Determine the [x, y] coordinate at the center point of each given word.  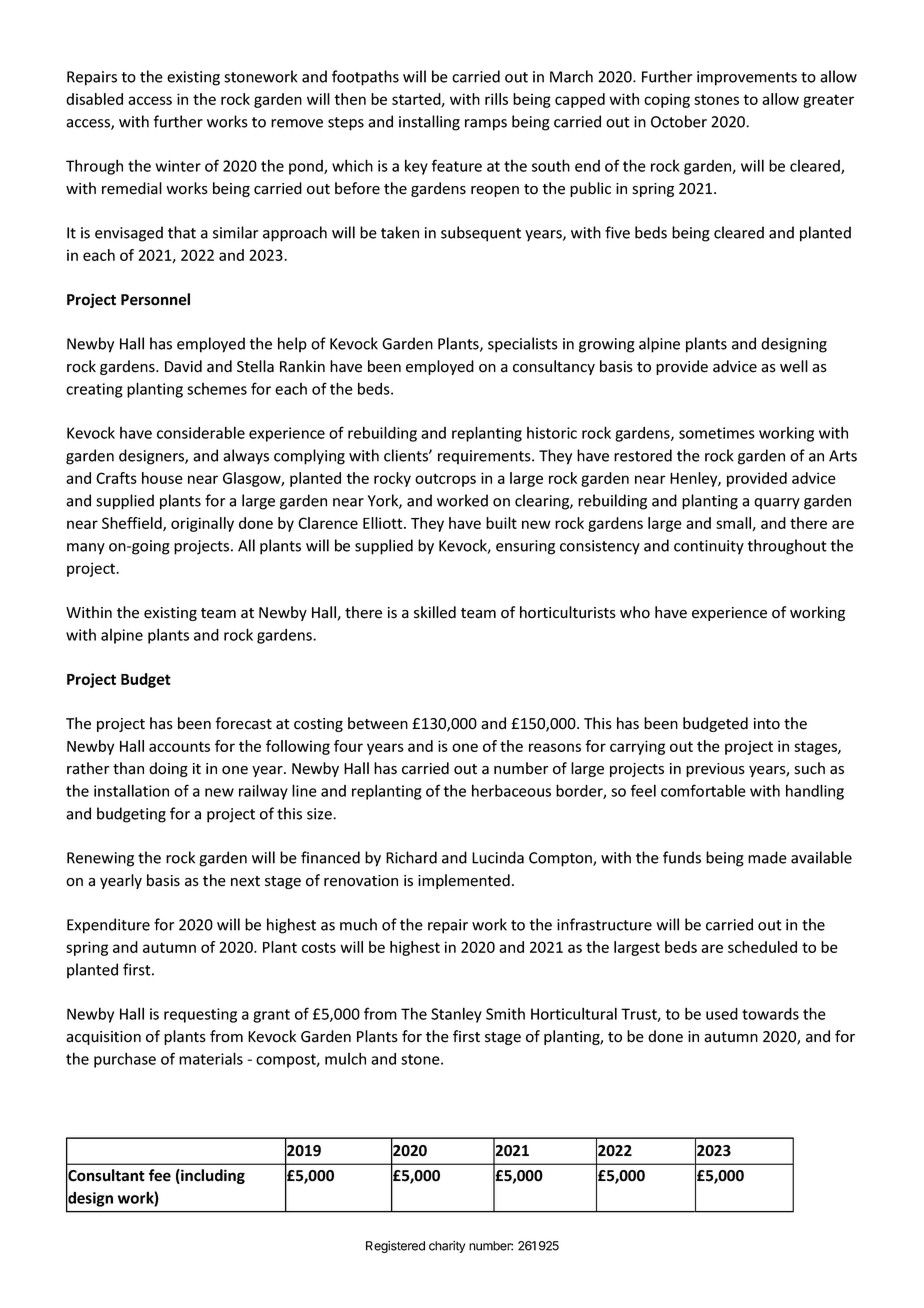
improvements [747, 78]
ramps [486, 125]
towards [770, 1014]
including [212, 1176]
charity [447, 1247]
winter [178, 166]
